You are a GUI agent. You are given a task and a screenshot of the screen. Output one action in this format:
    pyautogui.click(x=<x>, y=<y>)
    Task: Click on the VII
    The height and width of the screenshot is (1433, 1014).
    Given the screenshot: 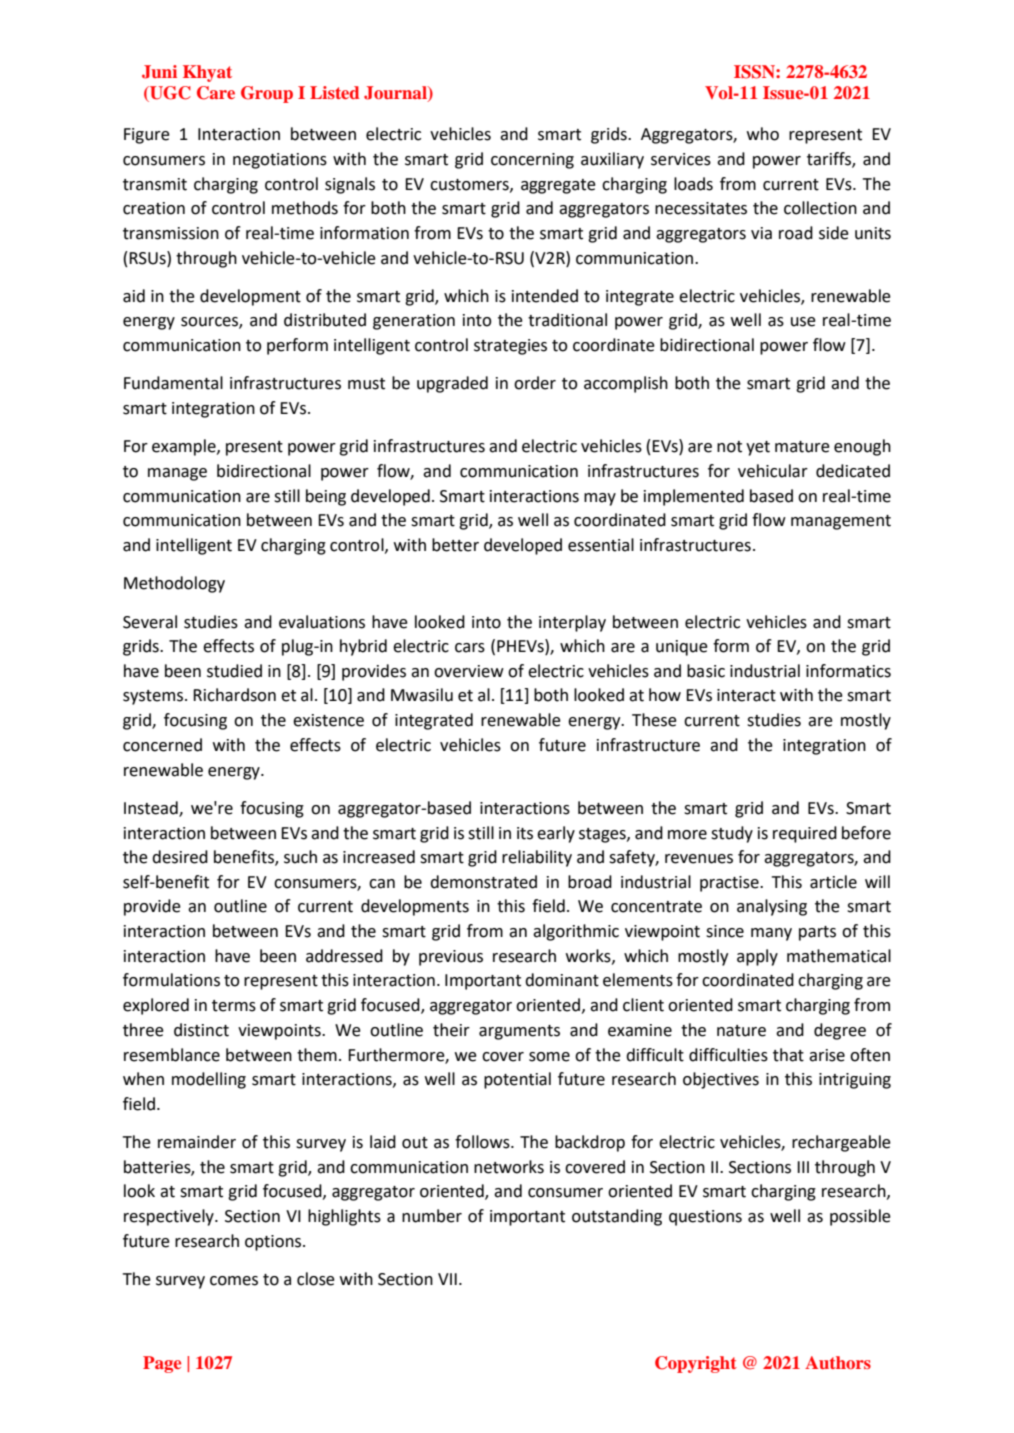 What is the action you would take?
    pyautogui.click(x=447, y=1279)
